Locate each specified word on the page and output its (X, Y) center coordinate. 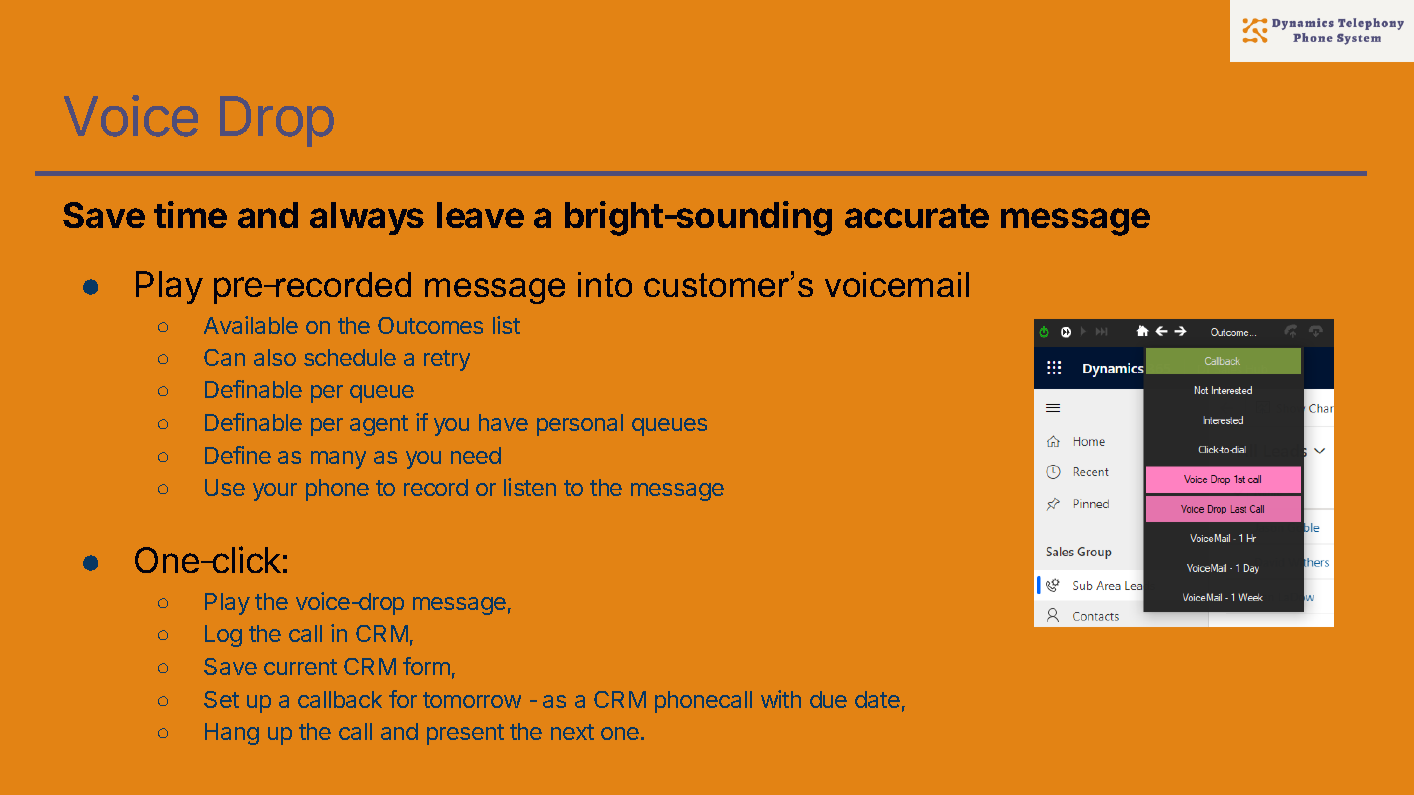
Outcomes (430, 325)
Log (223, 636)
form (426, 666)
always (367, 218)
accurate (917, 216)
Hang (232, 734)
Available (251, 325)
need (476, 455)
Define (238, 455)
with (781, 699)
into (605, 284)
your (275, 492)
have (503, 422)
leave (480, 215)
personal (580, 425)
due (828, 699)
